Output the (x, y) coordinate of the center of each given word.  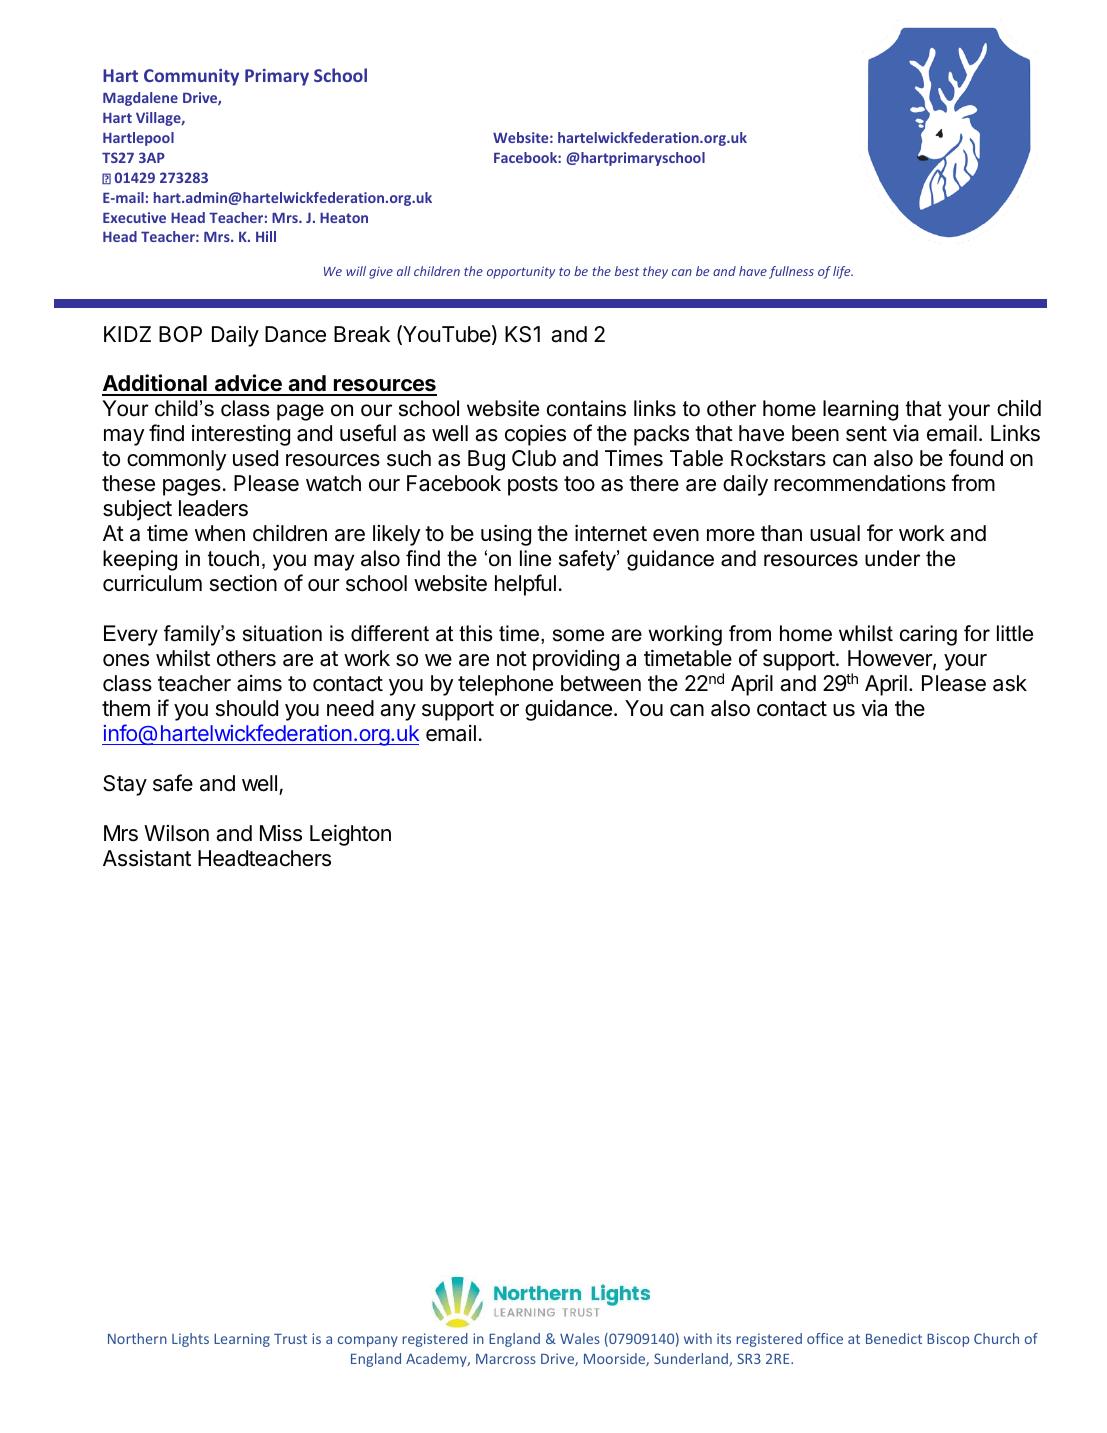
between (601, 683)
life (843, 272)
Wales (580, 1338)
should (247, 708)
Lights (190, 1340)
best (627, 271)
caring (928, 635)
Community (191, 77)
